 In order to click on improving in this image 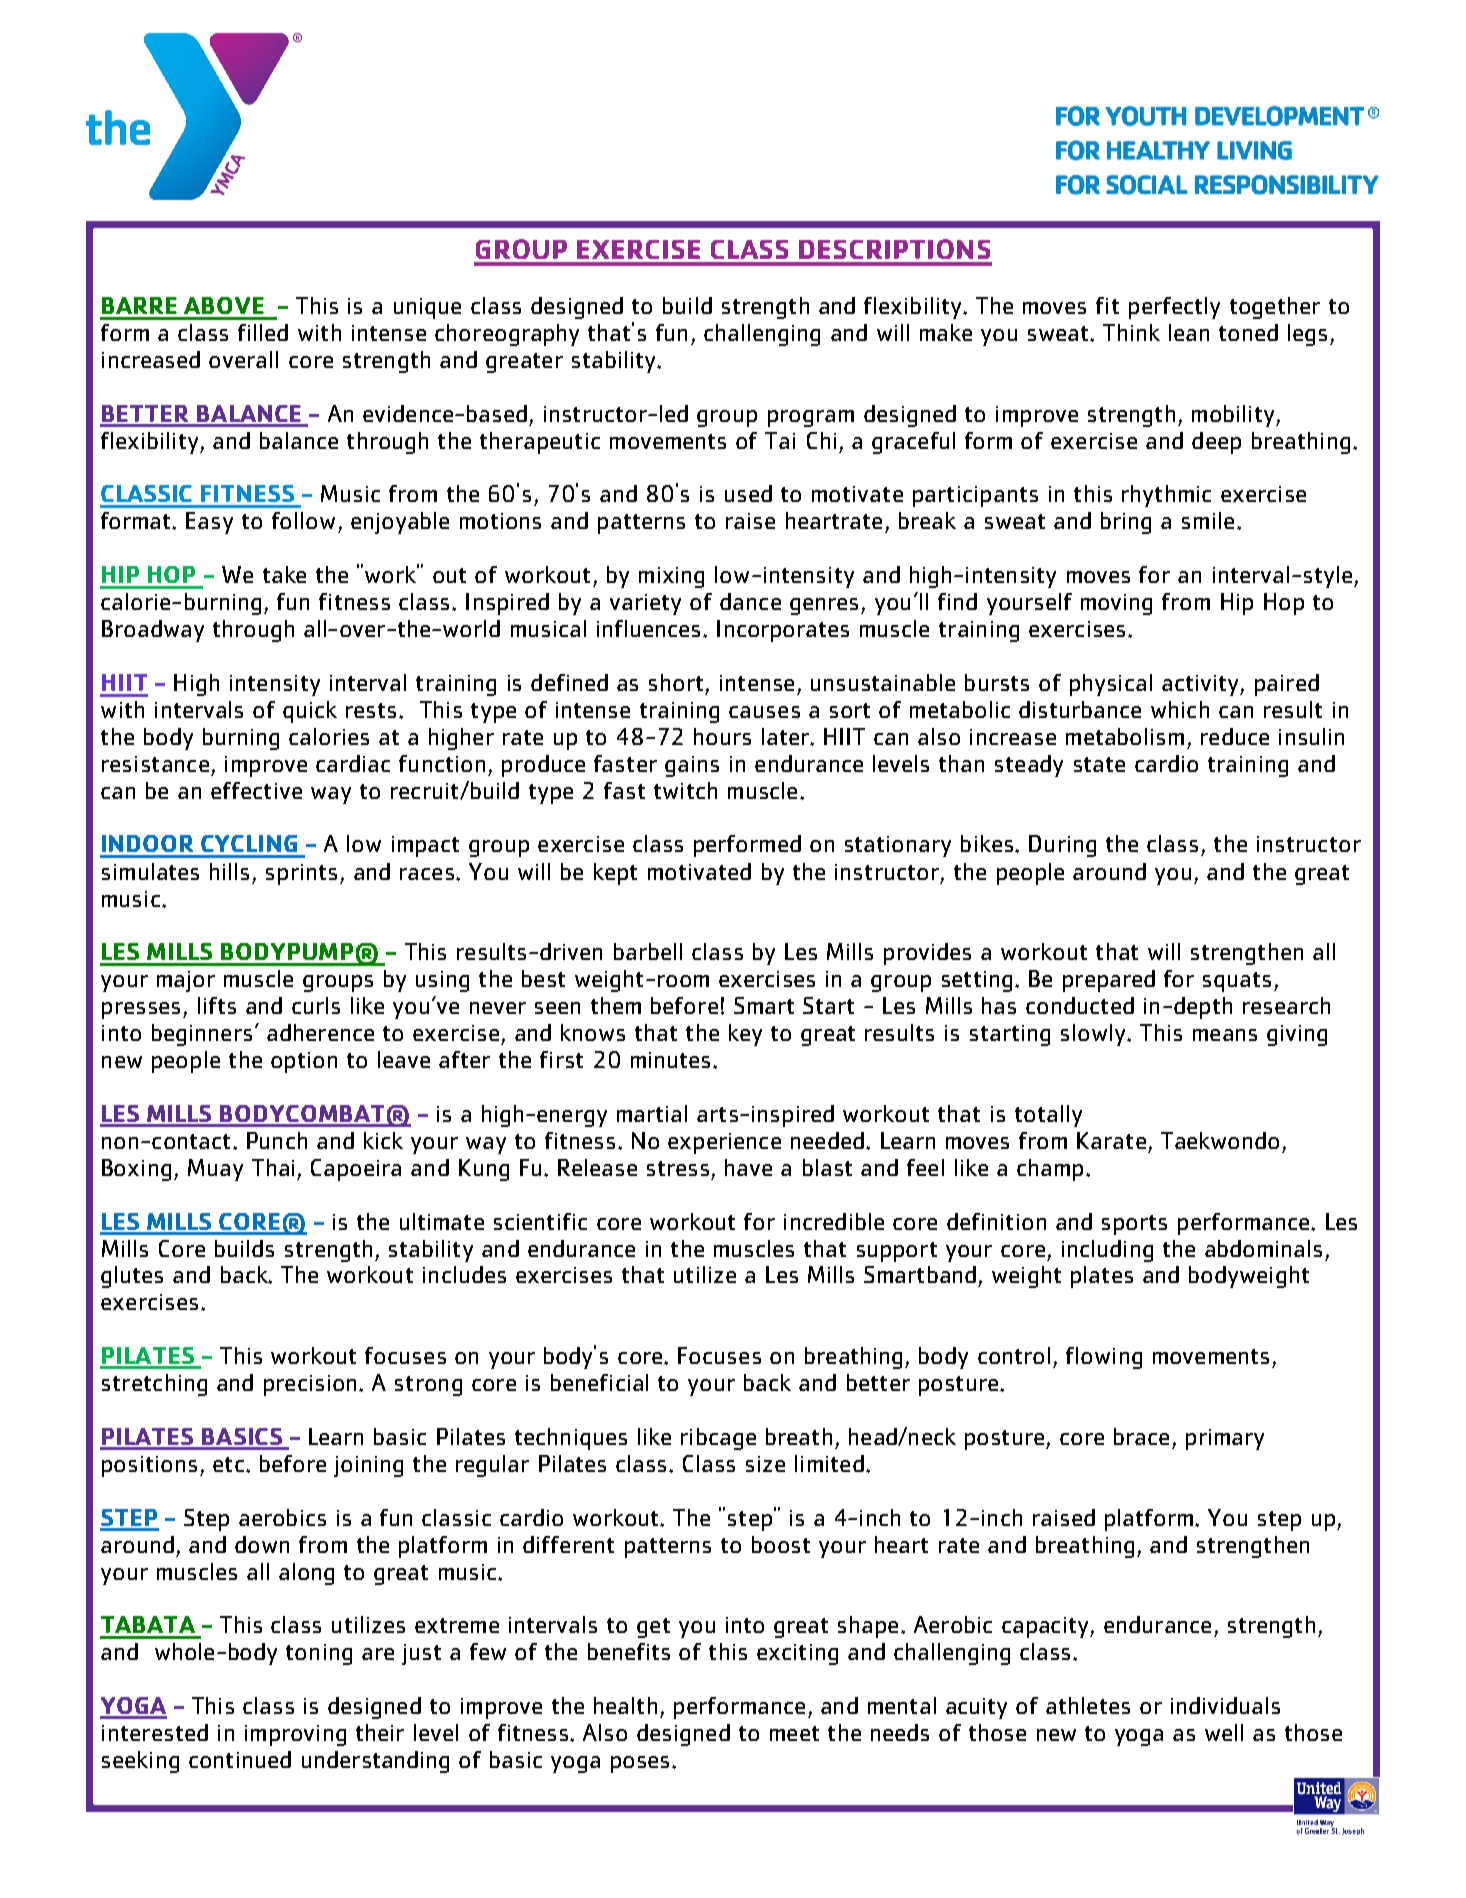, I will do `click(295, 1735)`.
